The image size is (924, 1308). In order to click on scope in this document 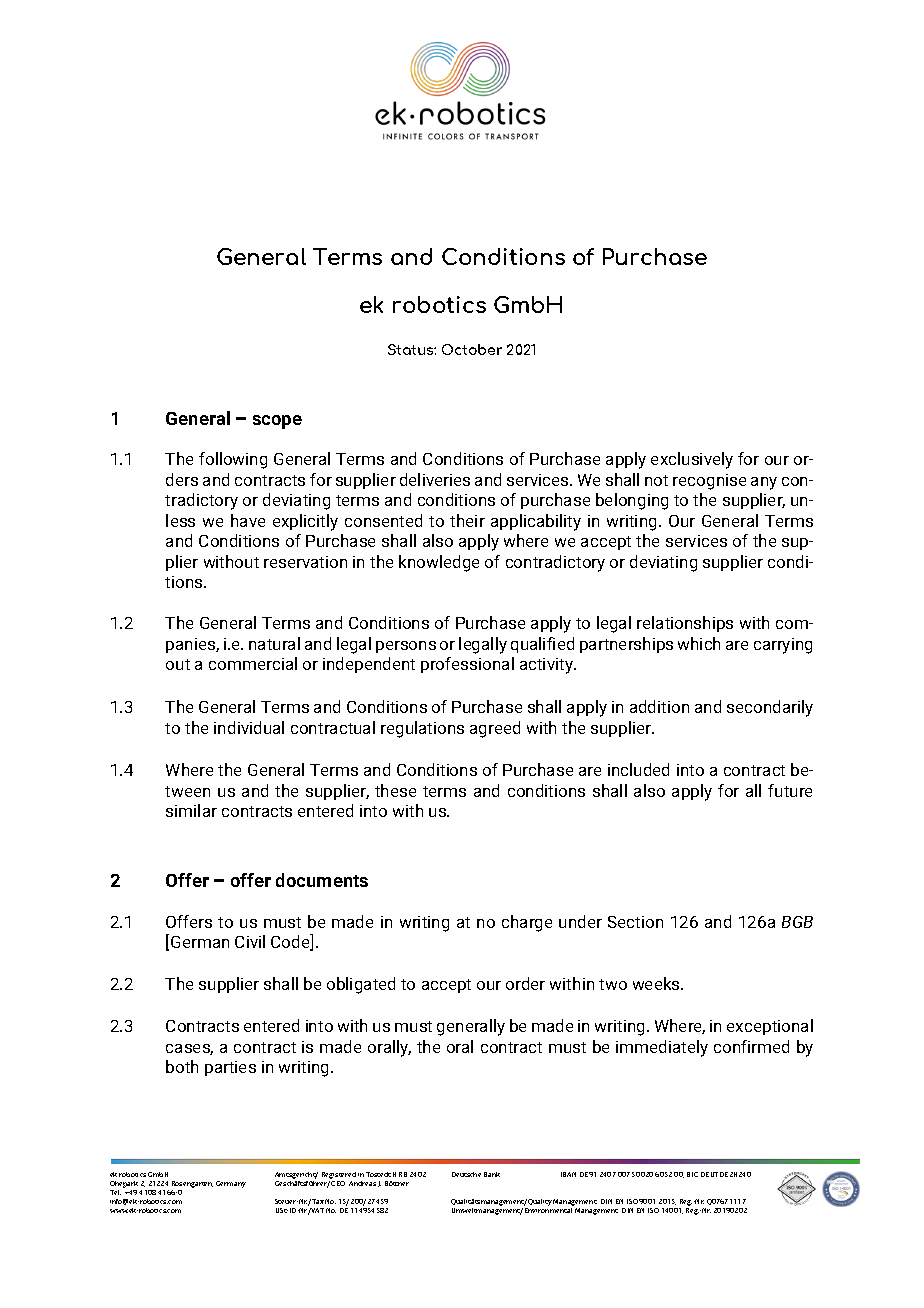, I will do `click(277, 422)`.
